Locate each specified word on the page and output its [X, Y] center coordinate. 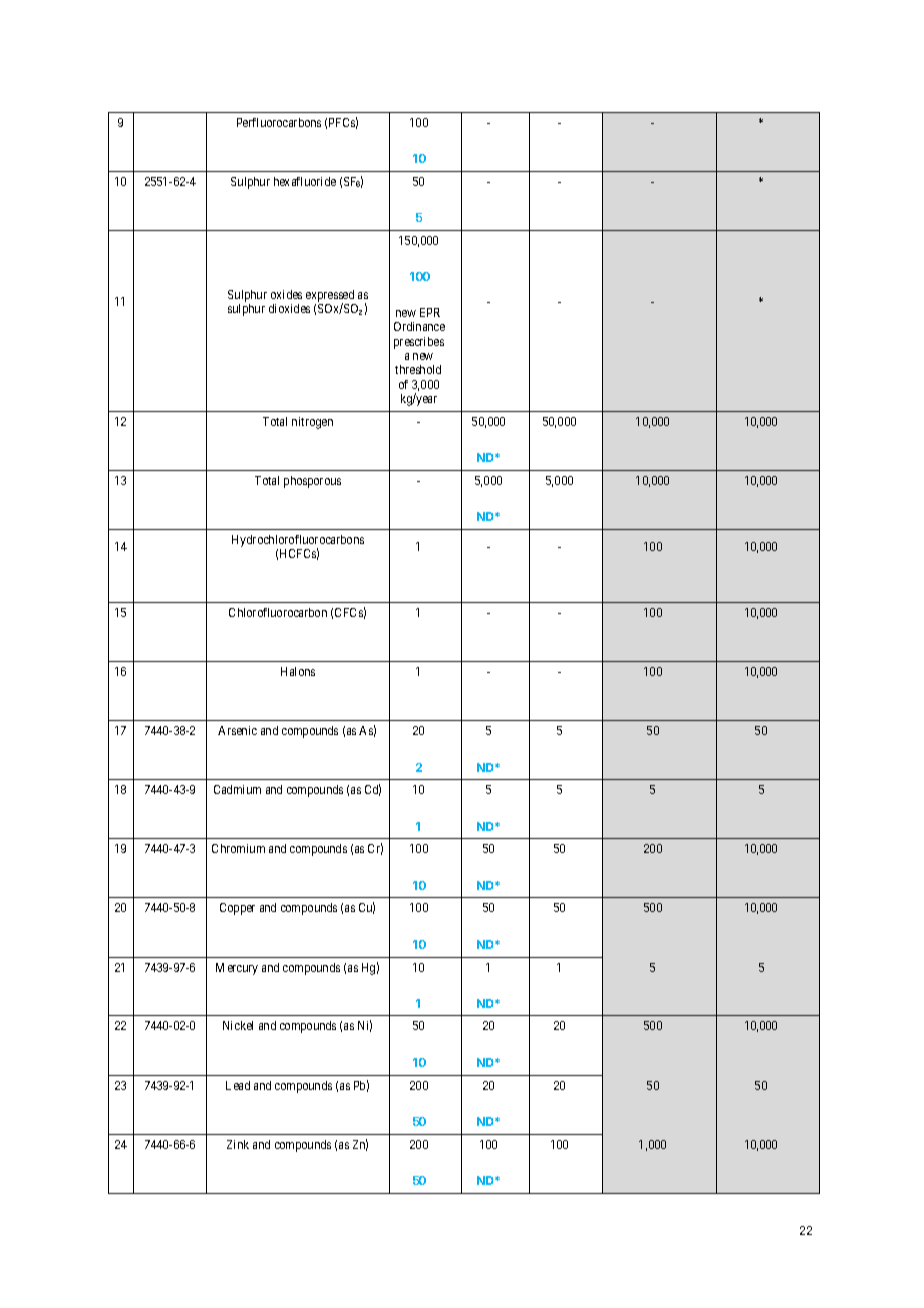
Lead [238, 1085]
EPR [430, 312]
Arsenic [237, 730]
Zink [238, 1144]
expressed [330, 297]
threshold [418, 369]
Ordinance [419, 326]
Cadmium [237, 789]
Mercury [237, 969]
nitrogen [312, 423]
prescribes [419, 343]
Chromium [238, 848]
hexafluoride [305, 181]
